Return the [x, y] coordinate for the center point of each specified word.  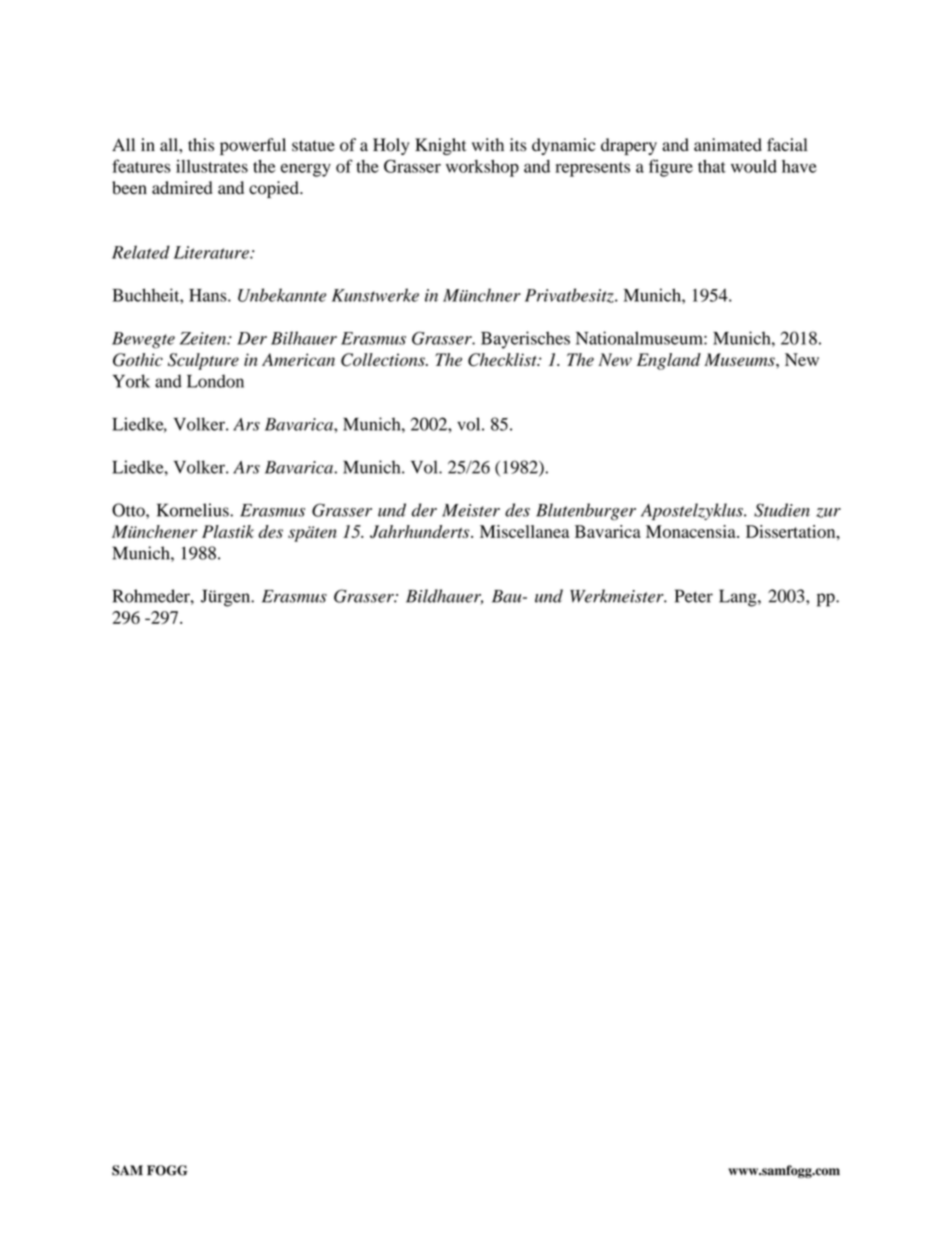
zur [828, 513]
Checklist [503, 360]
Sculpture [203, 361]
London [215, 381]
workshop [482, 168]
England [669, 361]
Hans [209, 295]
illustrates [212, 166]
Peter [694, 596]
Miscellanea [524, 531]
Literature [212, 252]
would [754, 166]
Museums [740, 359]
